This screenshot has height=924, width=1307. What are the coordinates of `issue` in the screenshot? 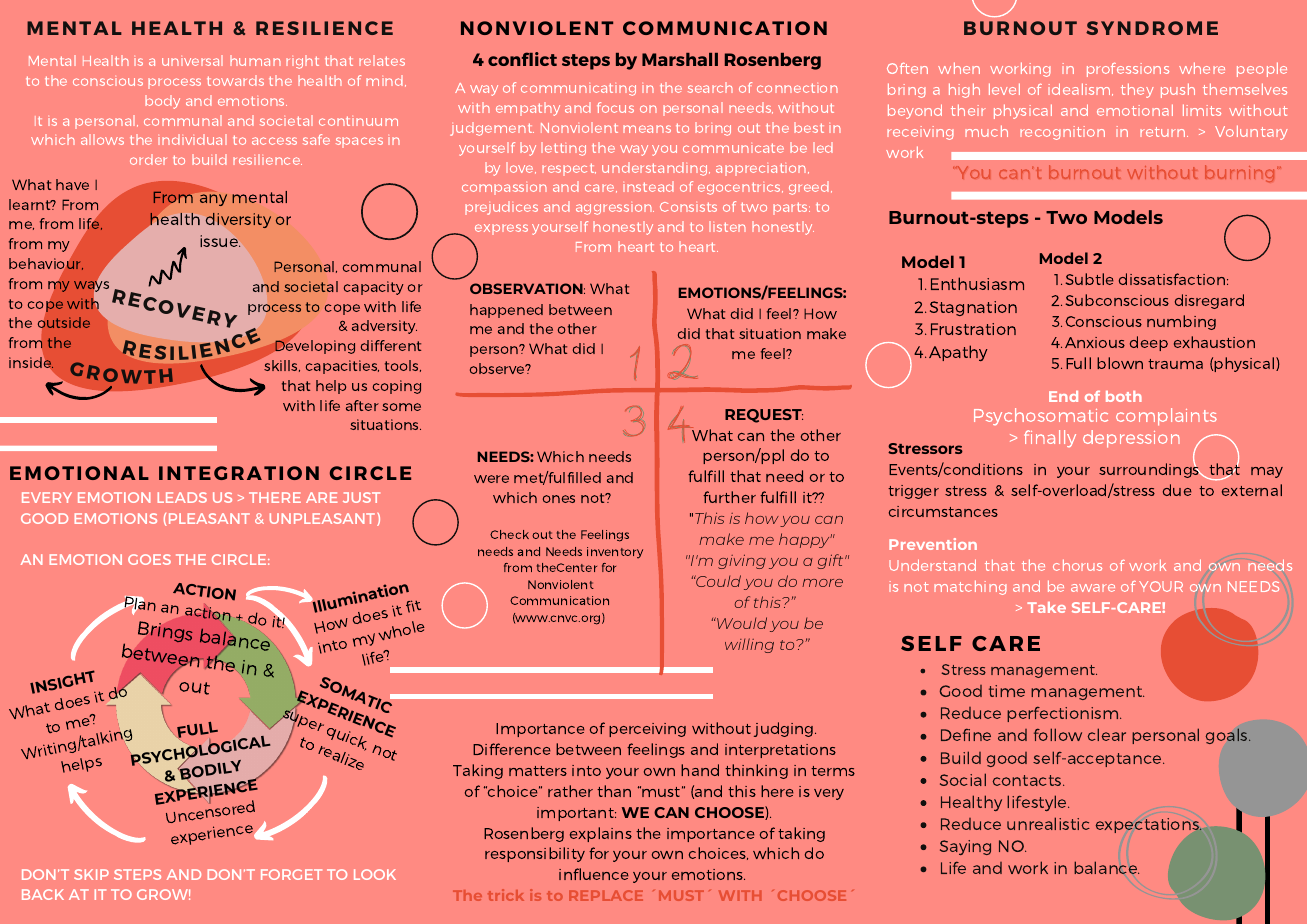 It's located at (220, 241).
